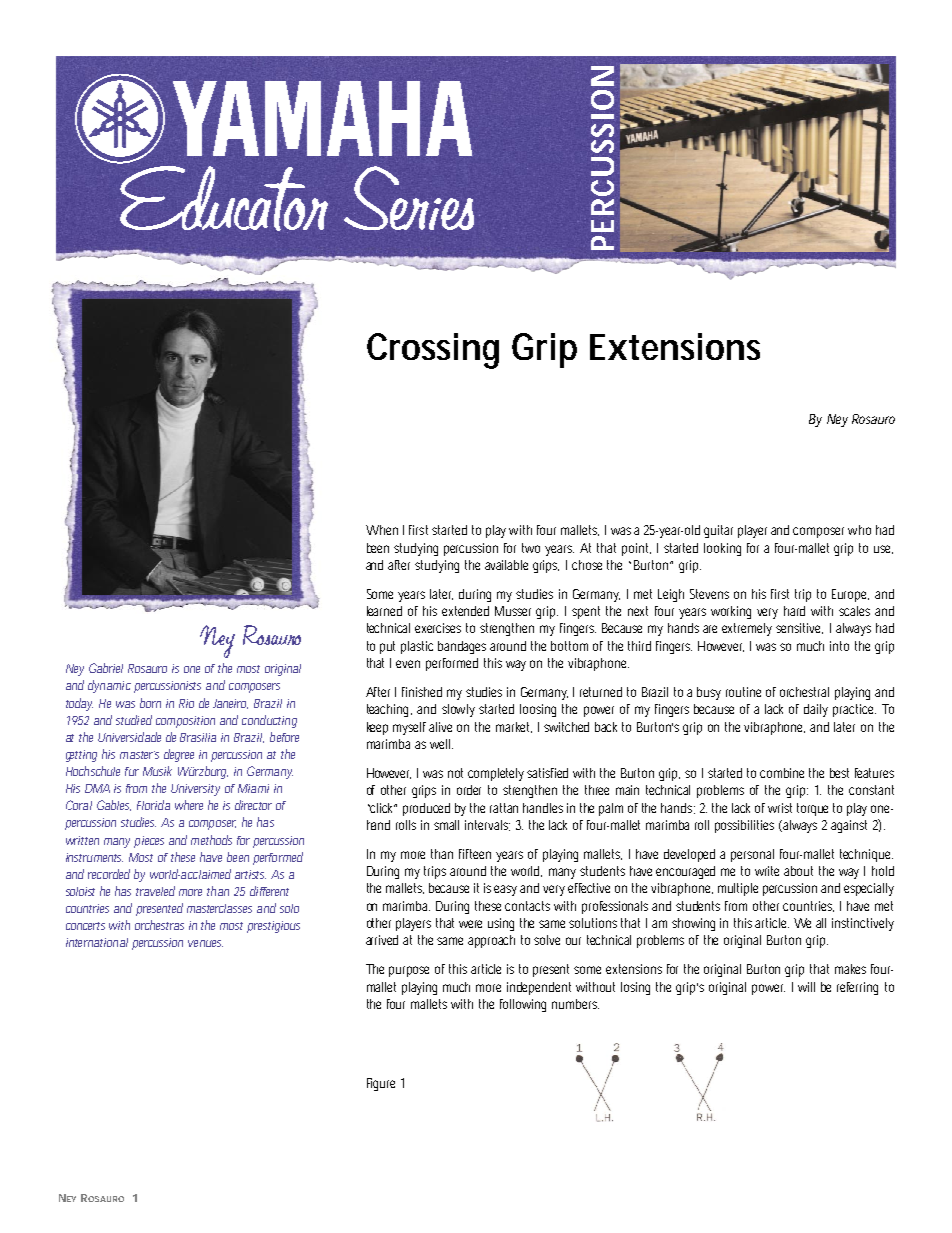 Image resolution: width=952 pixels, height=1233 pixels. I want to click on venues, so click(205, 943).
